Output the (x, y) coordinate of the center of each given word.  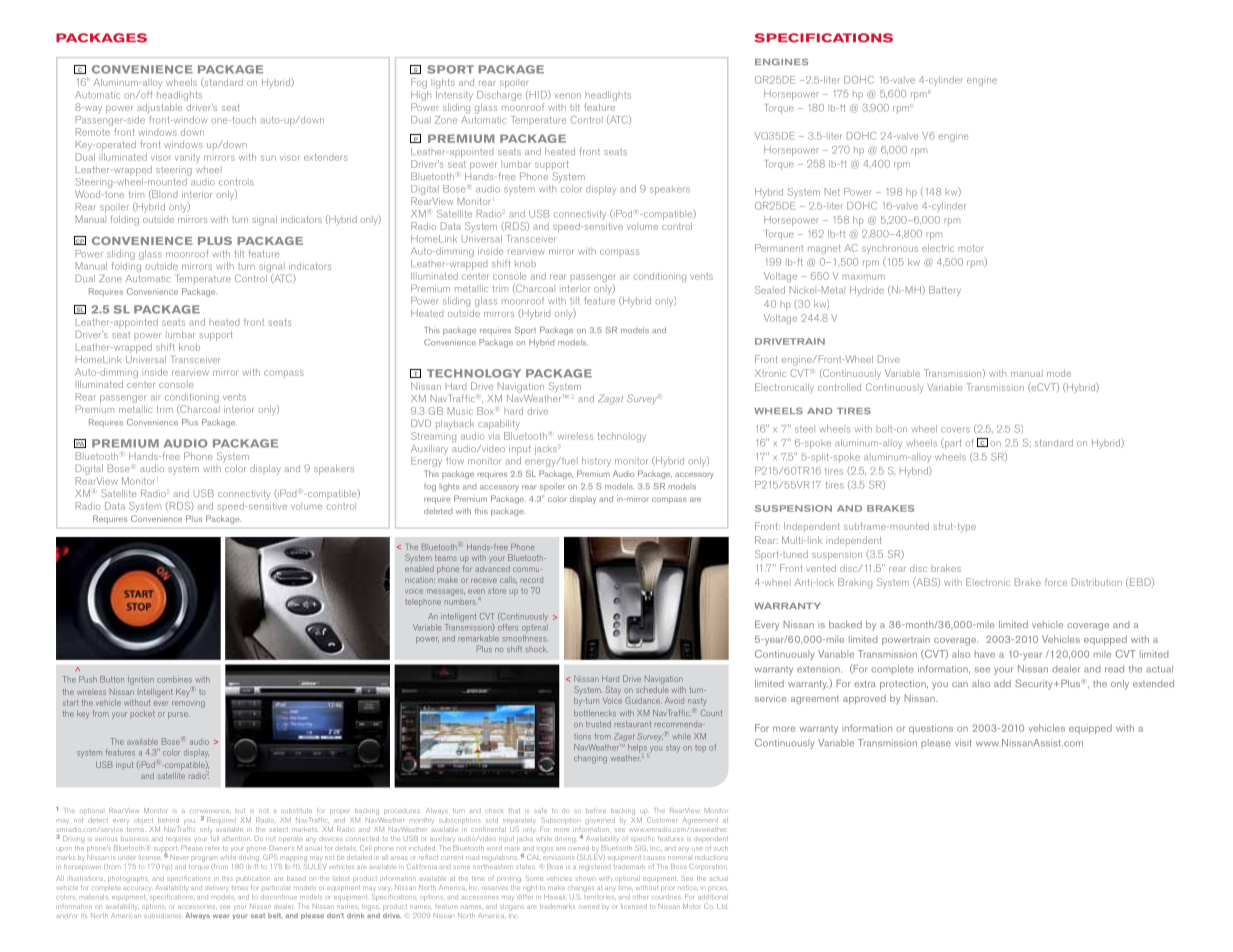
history (596, 462)
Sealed (770, 290)
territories (600, 897)
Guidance (643, 700)
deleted (438, 511)
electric (938, 248)
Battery (945, 291)
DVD (421, 423)
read (1114, 669)
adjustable (159, 108)
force (1056, 582)
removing (188, 704)
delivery (217, 888)
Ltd (722, 906)
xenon (568, 96)
